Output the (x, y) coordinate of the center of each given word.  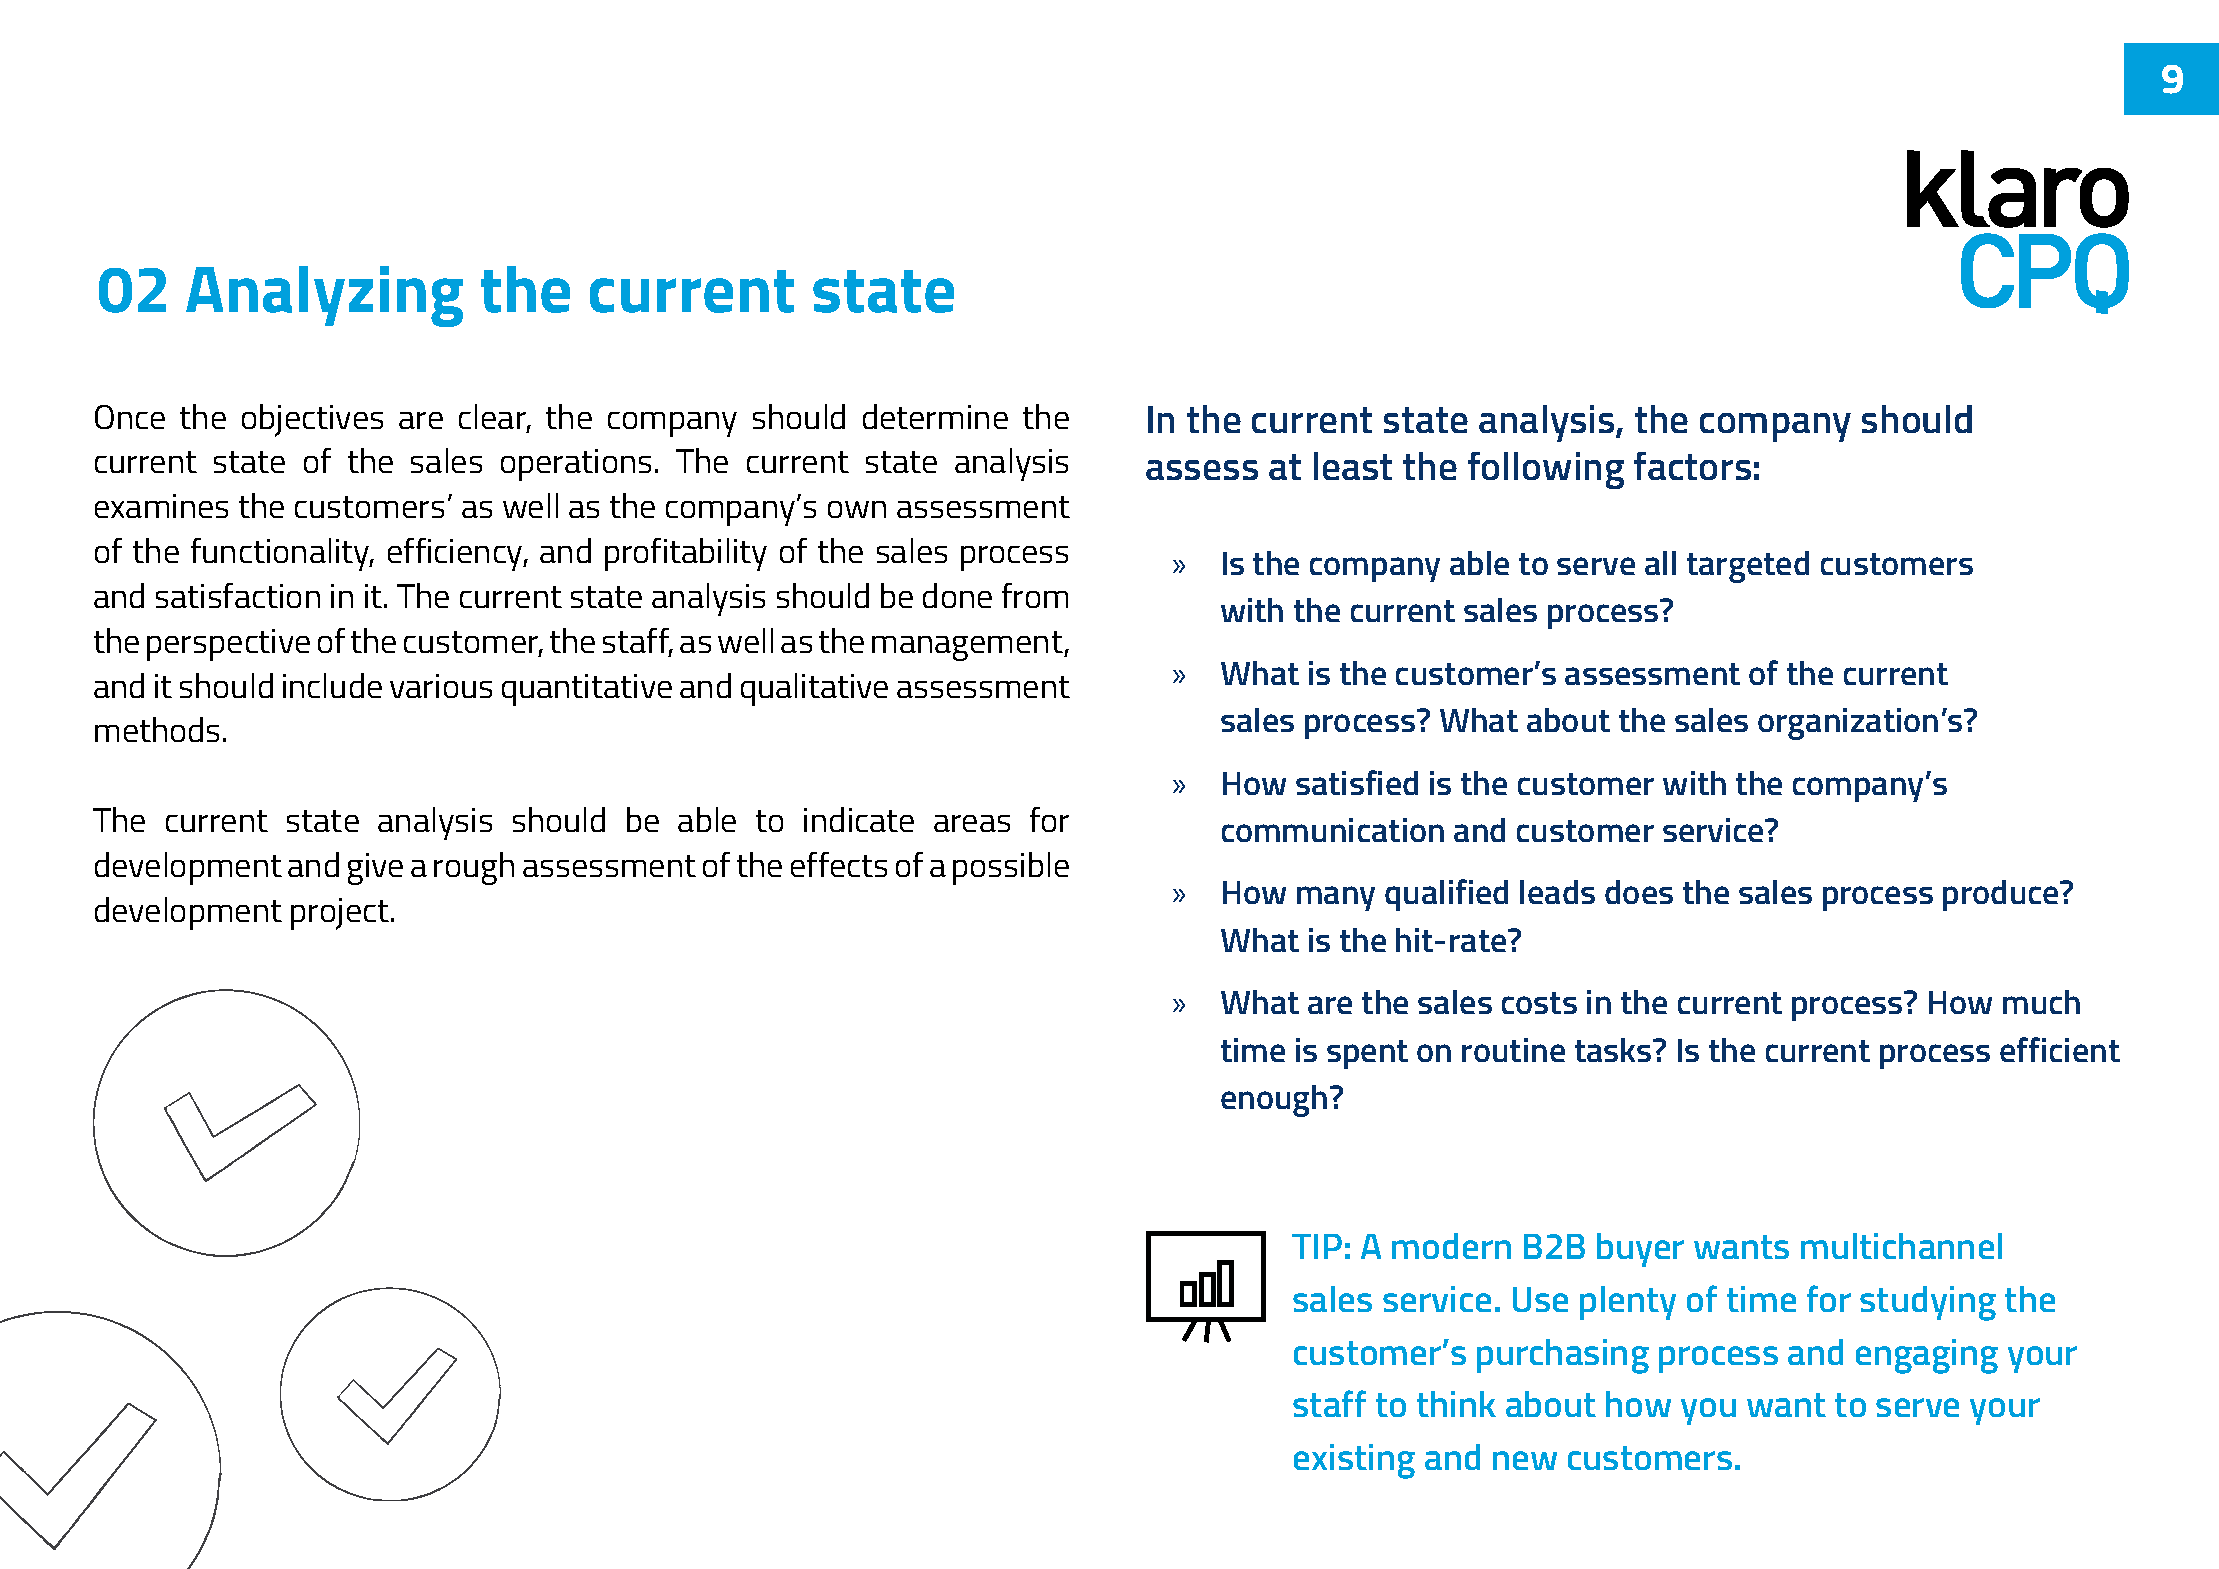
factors (1692, 466)
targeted (1748, 567)
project (340, 914)
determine (935, 416)
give (375, 869)
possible (1011, 868)
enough (1274, 1101)
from (1035, 595)
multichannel (1901, 1246)
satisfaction (238, 595)
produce (2002, 895)
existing (1354, 1461)
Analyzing (324, 296)
